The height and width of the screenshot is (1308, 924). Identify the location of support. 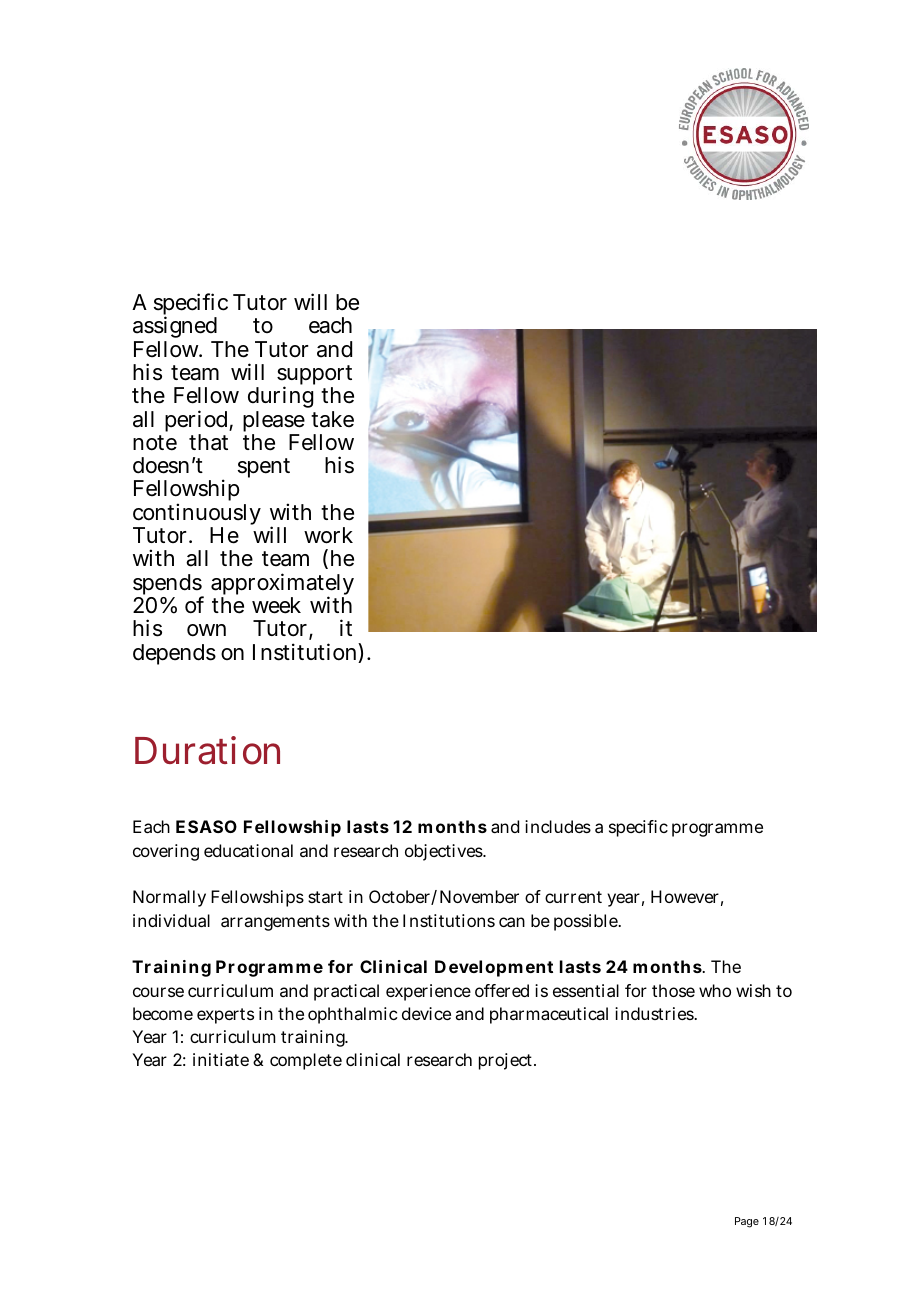
(314, 376).
